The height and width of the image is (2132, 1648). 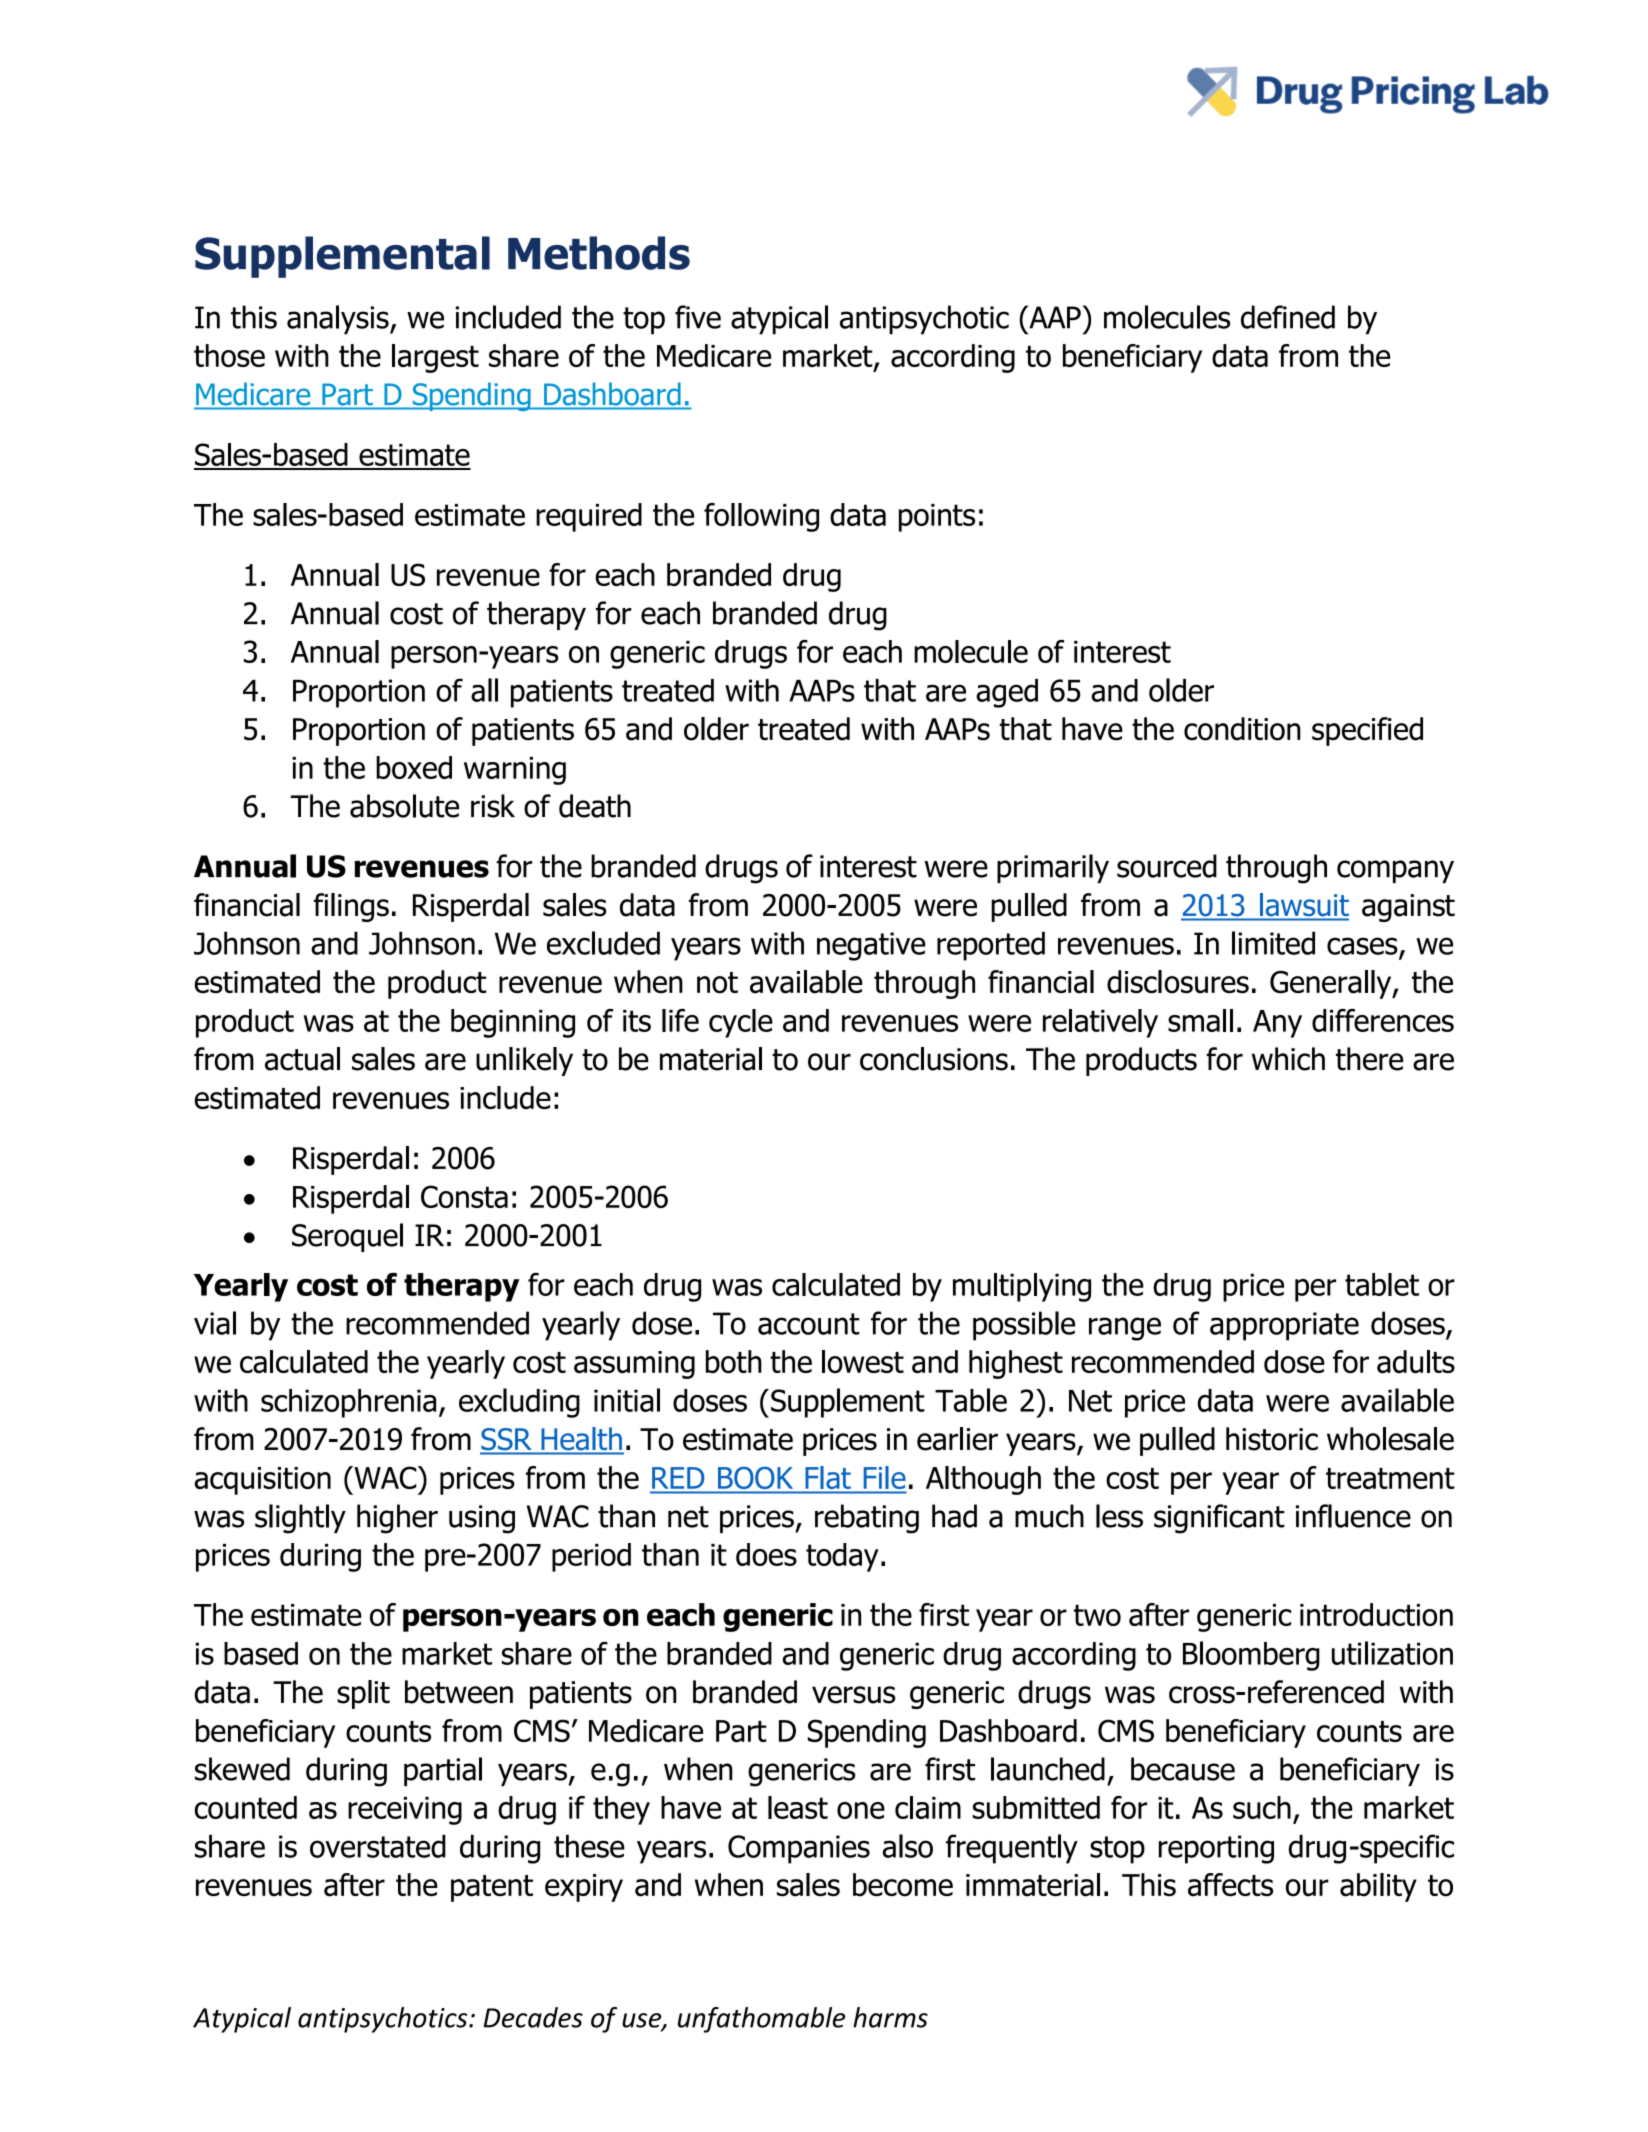 I want to click on defined, so click(x=1288, y=317).
